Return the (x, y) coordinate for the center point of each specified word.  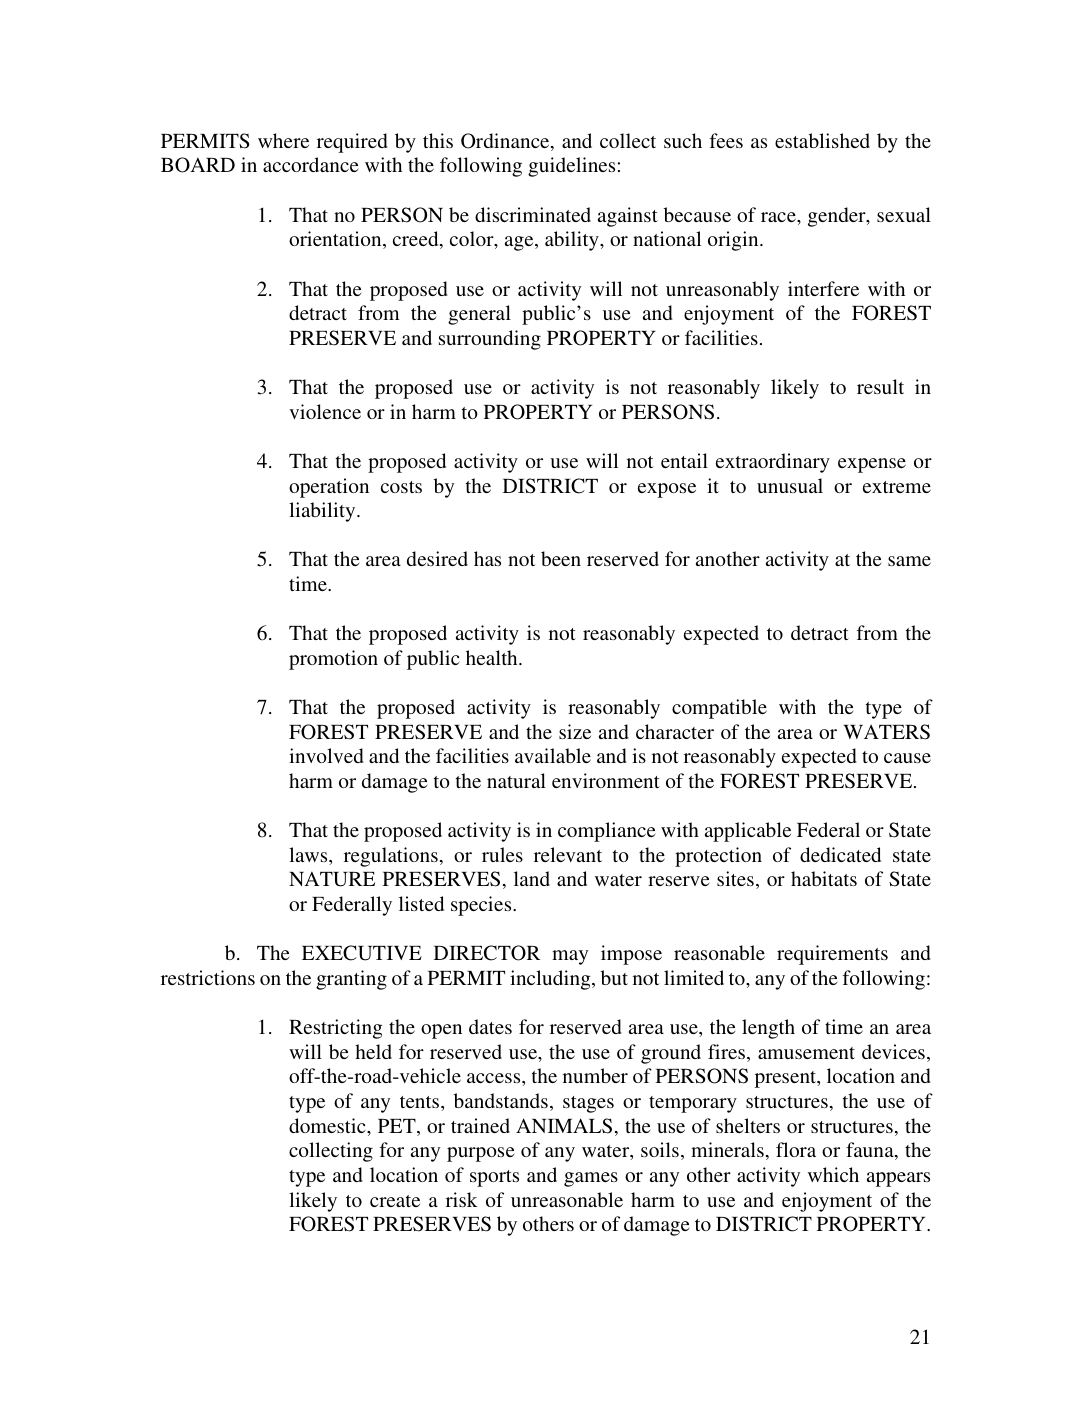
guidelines (571, 167)
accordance (310, 164)
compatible (719, 709)
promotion (333, 660)
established (822, 140)
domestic (328, 1125)
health (493, 657)
